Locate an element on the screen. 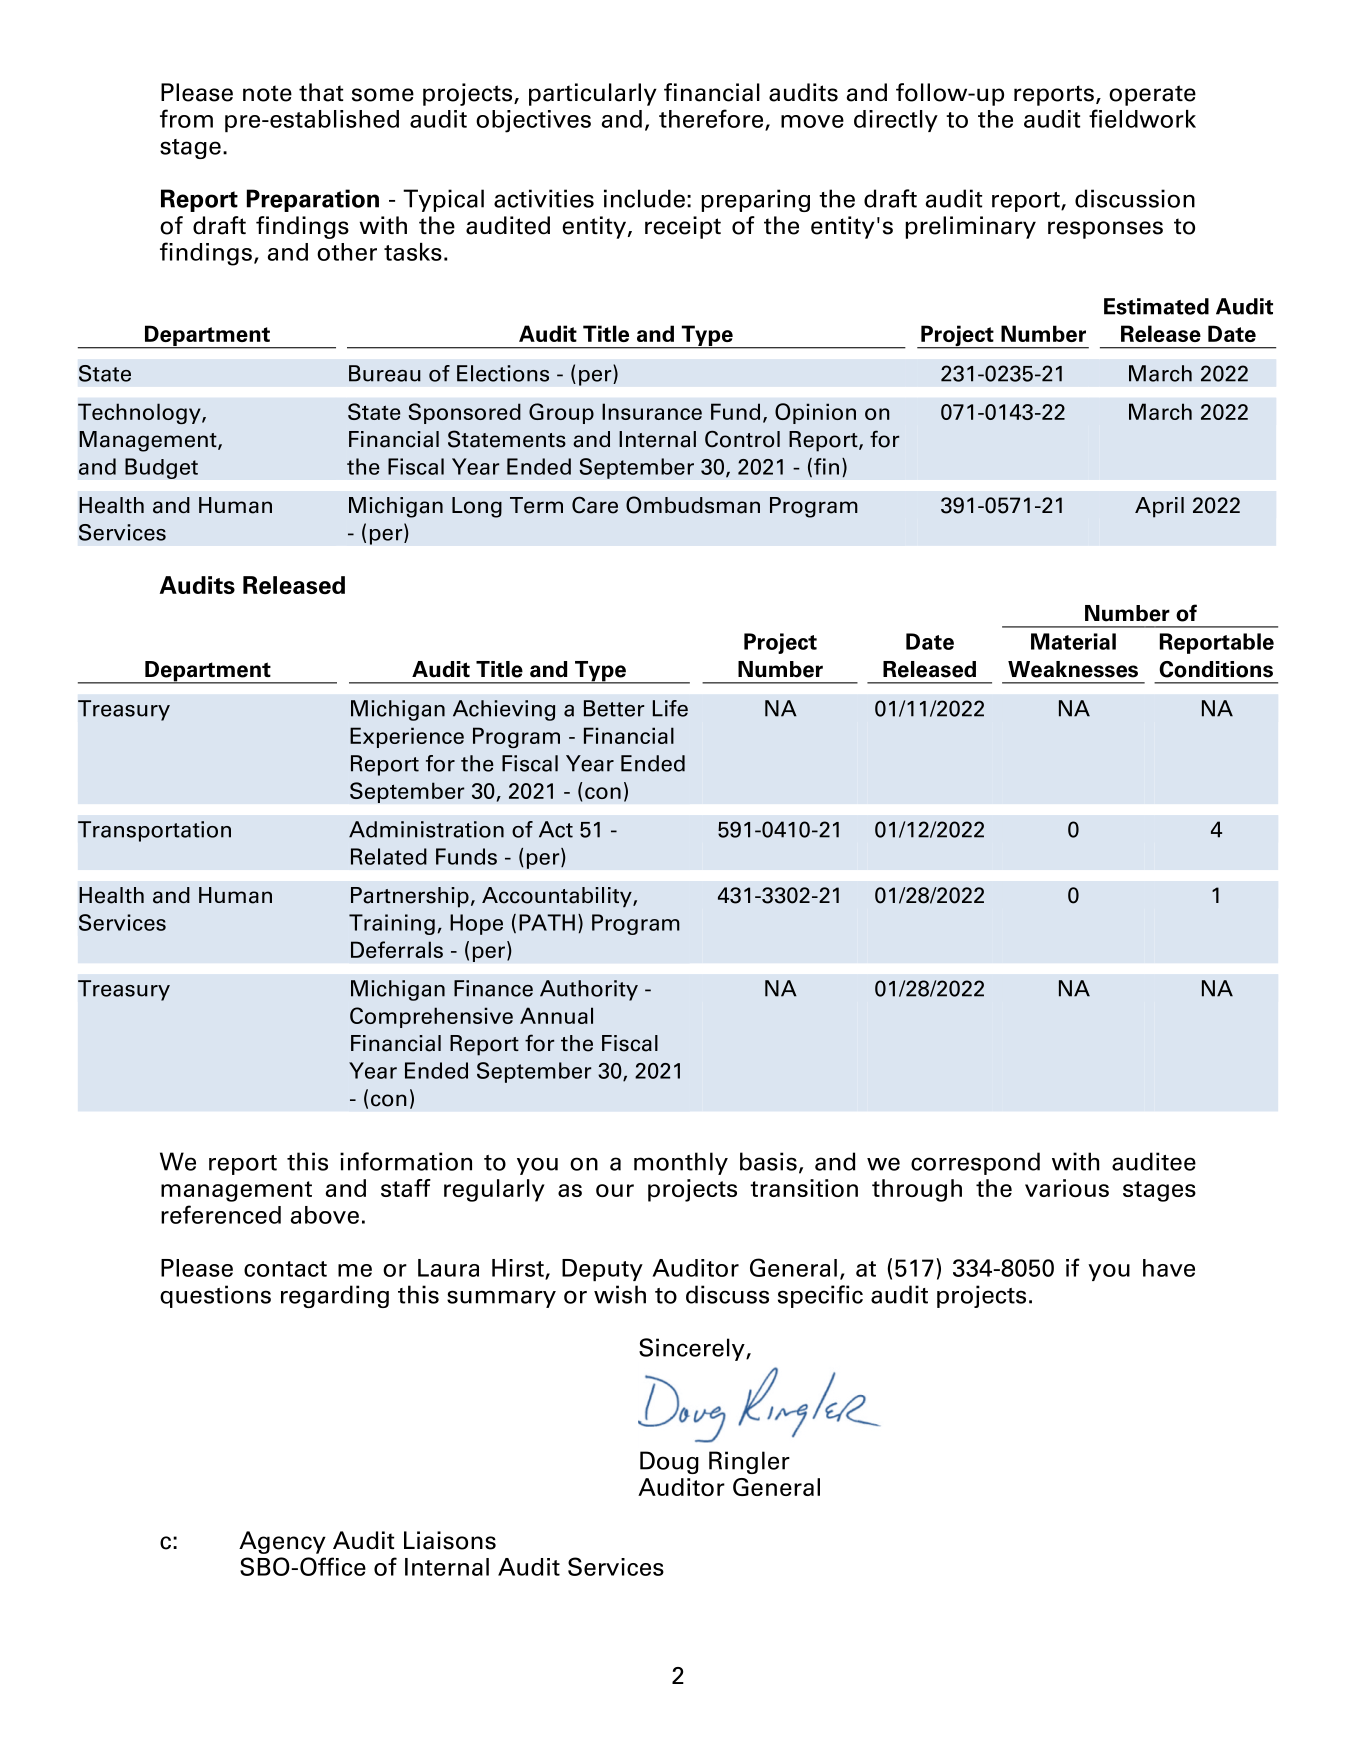 The width and height of the screenshot is (1356, 1754). fieldwork is located at coordinates (1142, 118).
